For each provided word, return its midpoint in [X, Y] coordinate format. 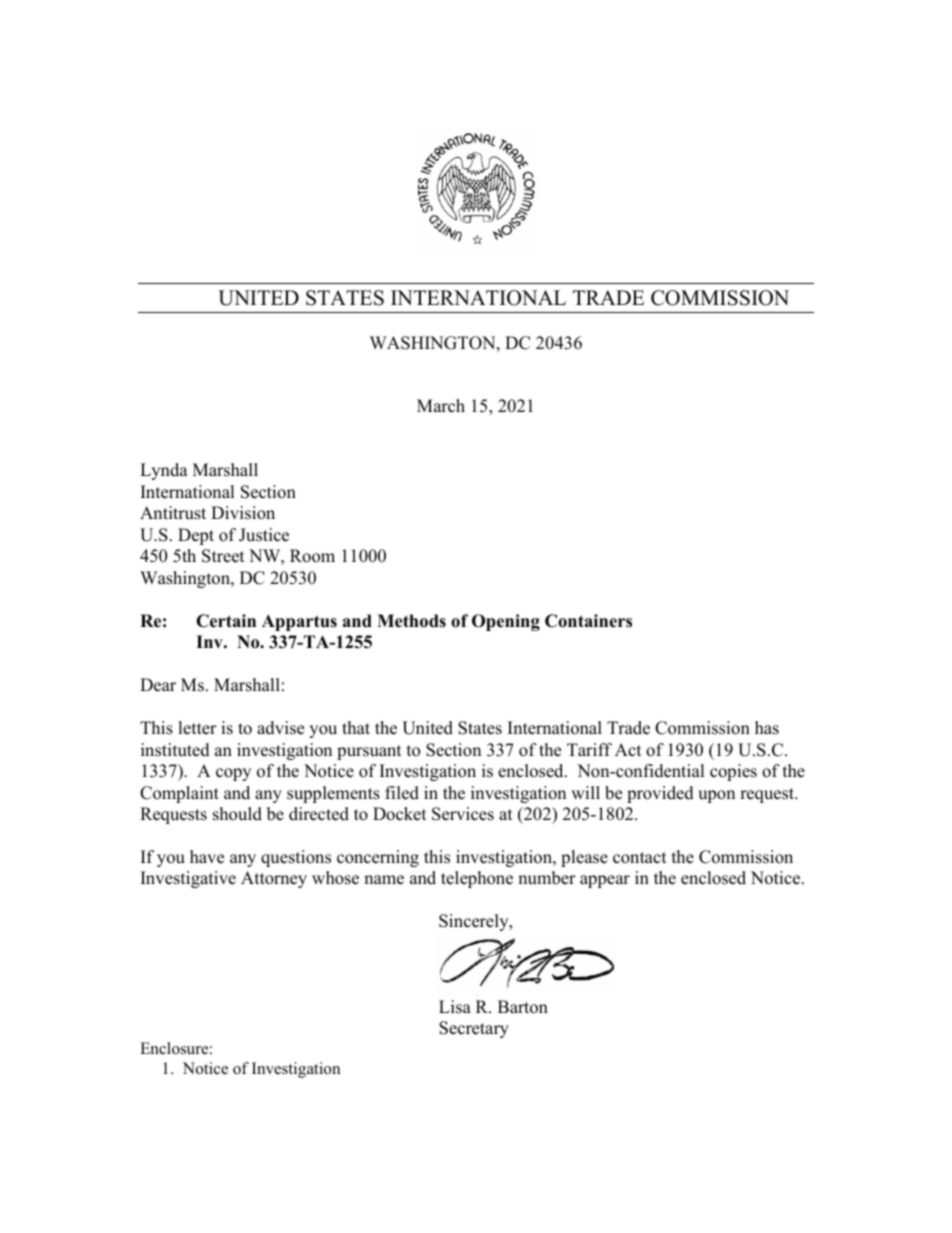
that [356, 727]
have [207, 857]
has [767, 728]
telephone [477, 879]
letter [197, 728]
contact [640, 858]
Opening [506, 622]
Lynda [164, 471]
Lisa [455, 1007]
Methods [411, 621]
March [441, 406]
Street [223, 556]
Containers [588, 621]
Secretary [474, 1029]
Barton [523, 1007]
